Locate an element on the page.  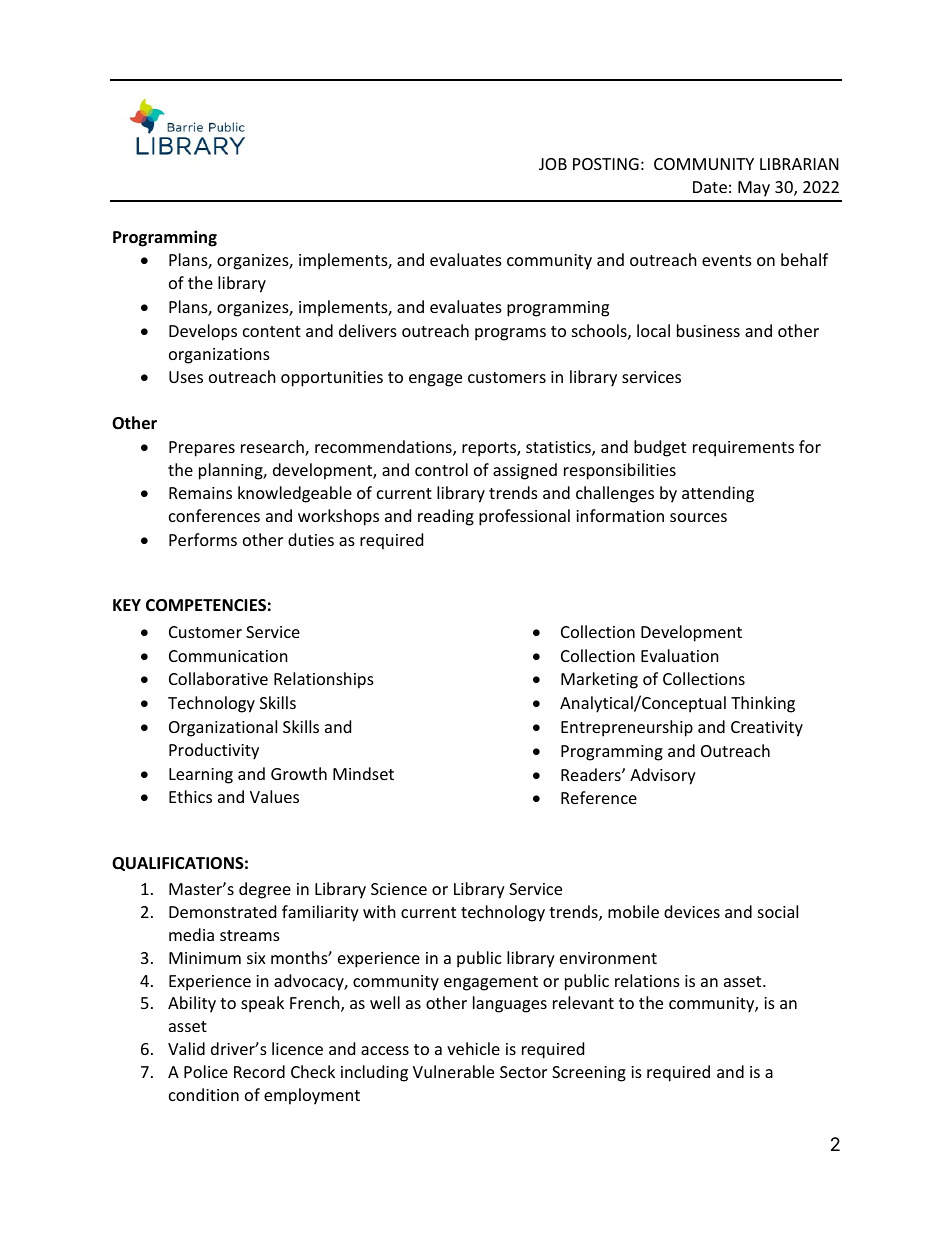
attending is located at coordinates (718, 494).
